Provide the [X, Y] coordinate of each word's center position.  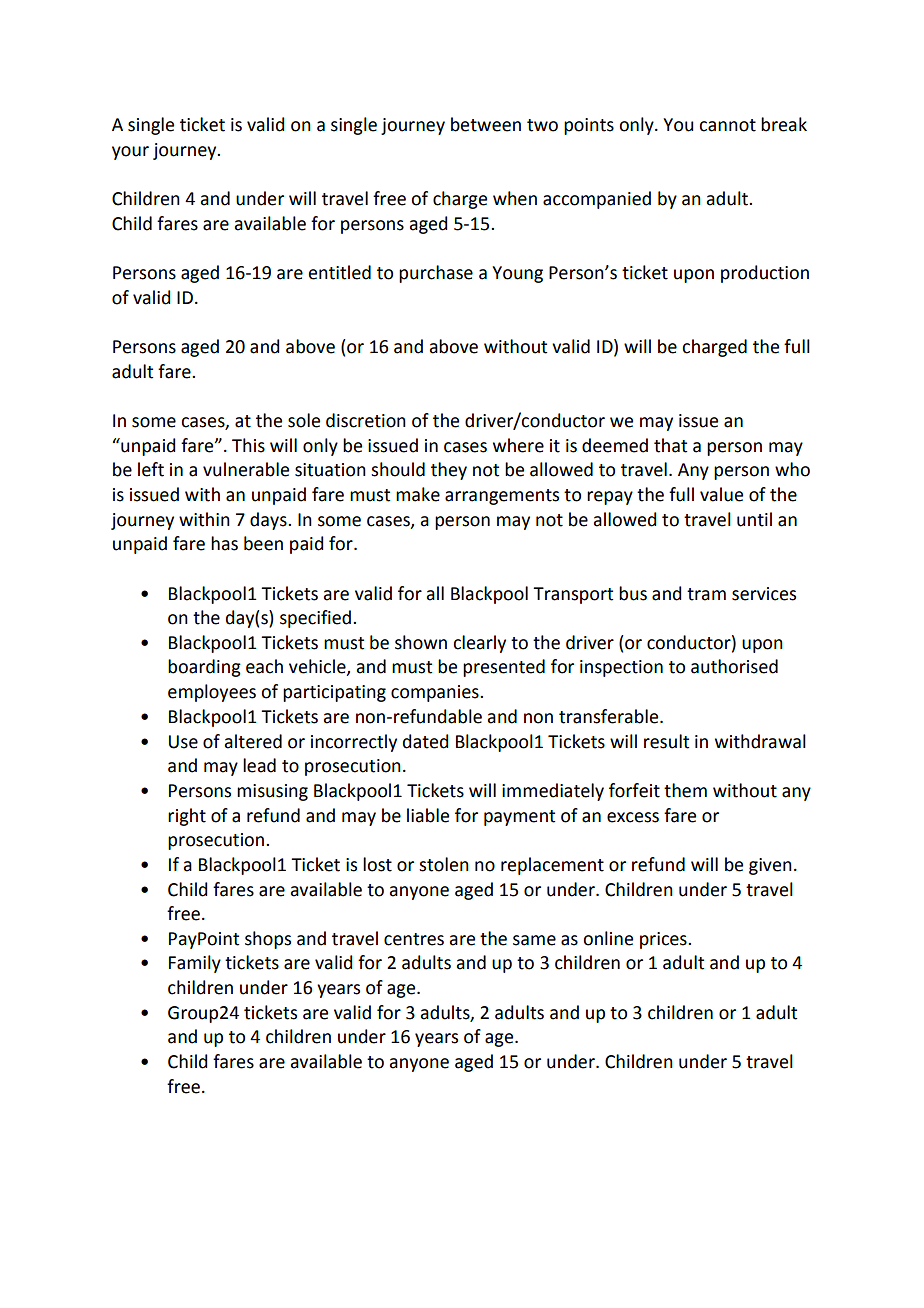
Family [195, 964]
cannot [727, 125]
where [518, 445]
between [486, 124]
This [248, 445]
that [670, 445]
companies [436, 693]
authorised [734, 666]
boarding [204, 668]
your [130, 153]
